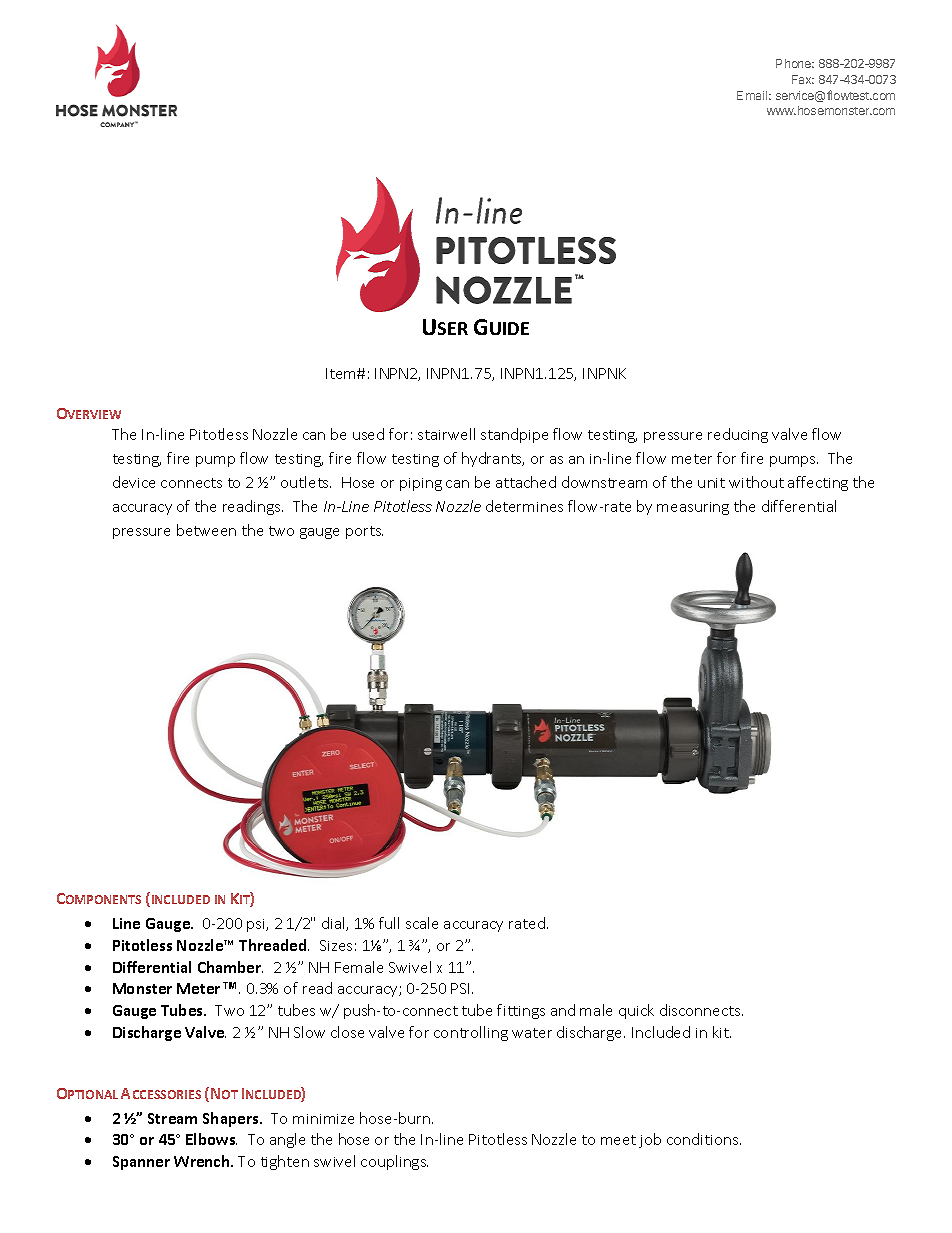  Describe the element at coordinates (422, 923) in the page. I see `scale` at that location.
